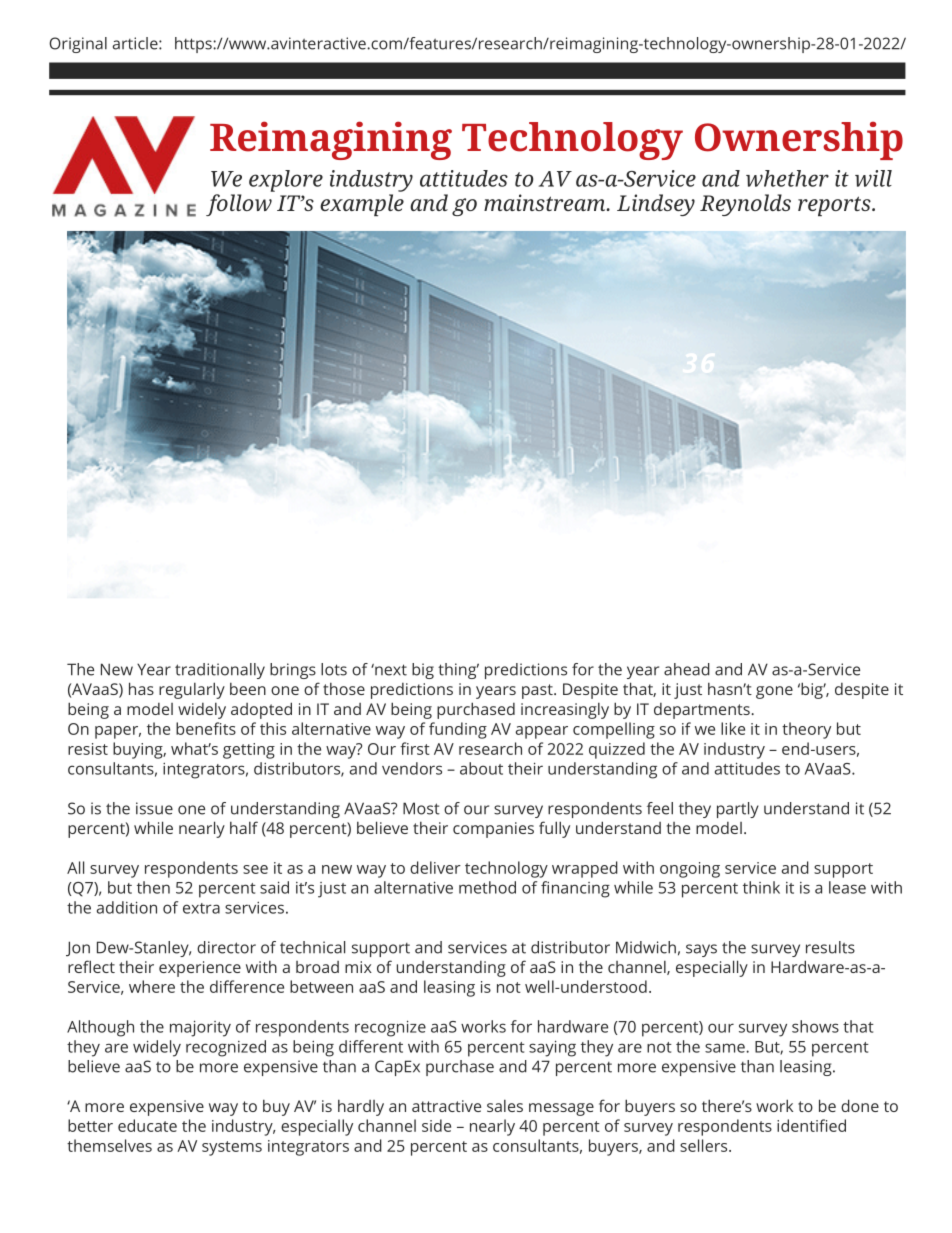 The height and width of the screenshot is (1233, 952). I want to click on issue, so click(154, 808).
